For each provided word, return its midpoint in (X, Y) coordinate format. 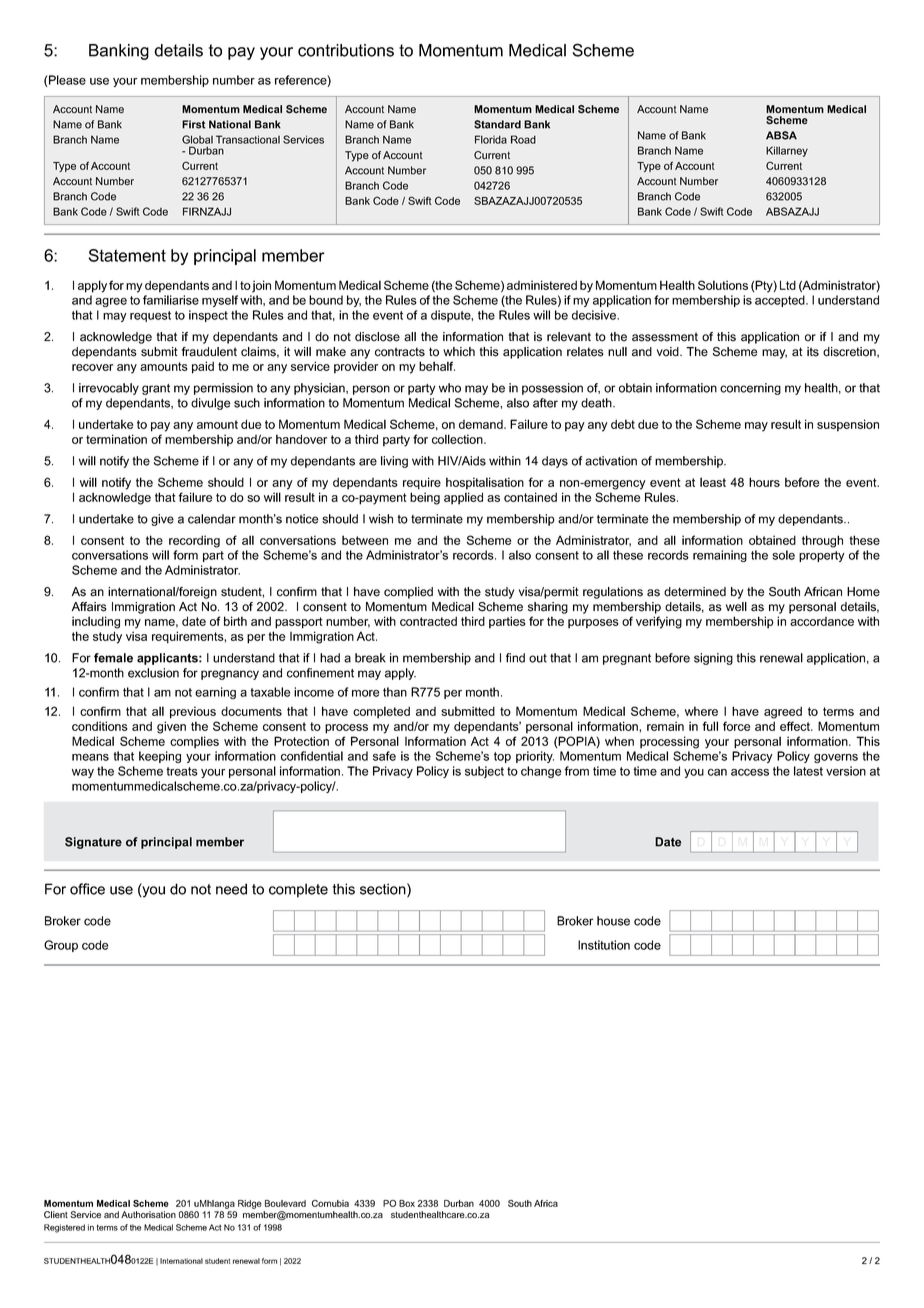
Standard (497, 124)
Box (407, 1203)
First (193, 124)
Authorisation (148, 1214)
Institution (604, 945)
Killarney (787, 151)
